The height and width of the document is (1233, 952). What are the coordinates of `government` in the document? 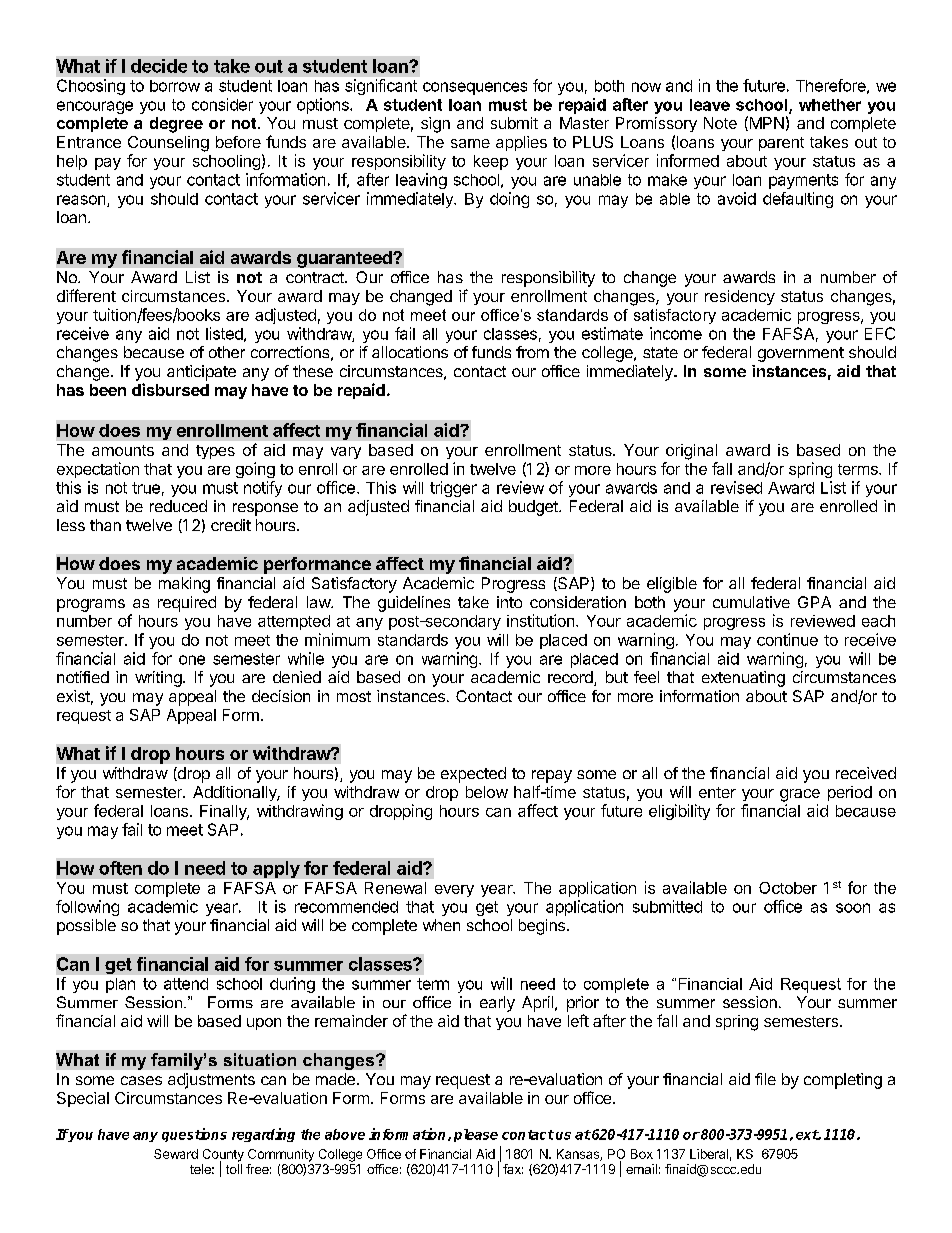 It's located at (801, 354).
